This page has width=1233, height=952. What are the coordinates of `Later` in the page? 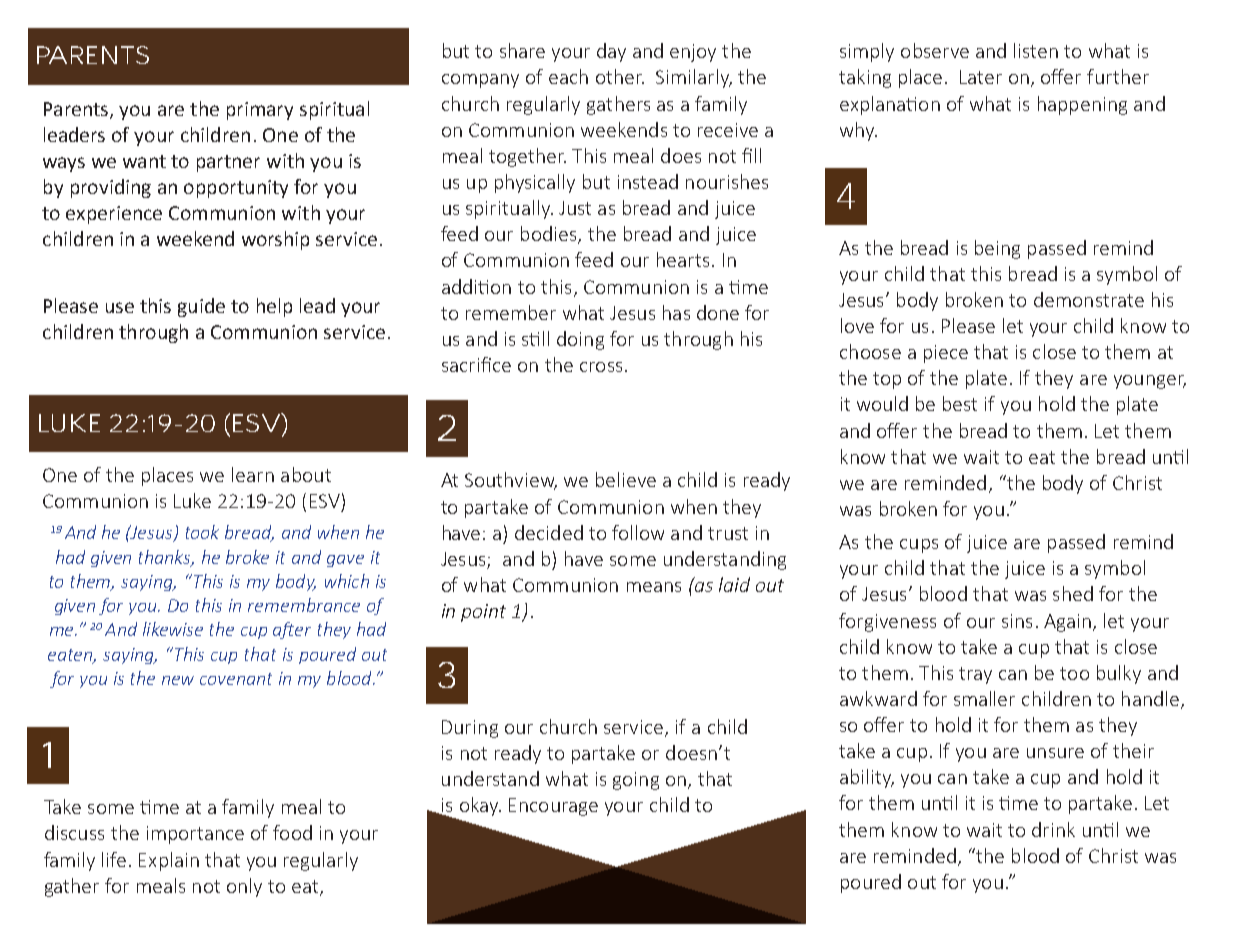 It's located at (981, 77).
